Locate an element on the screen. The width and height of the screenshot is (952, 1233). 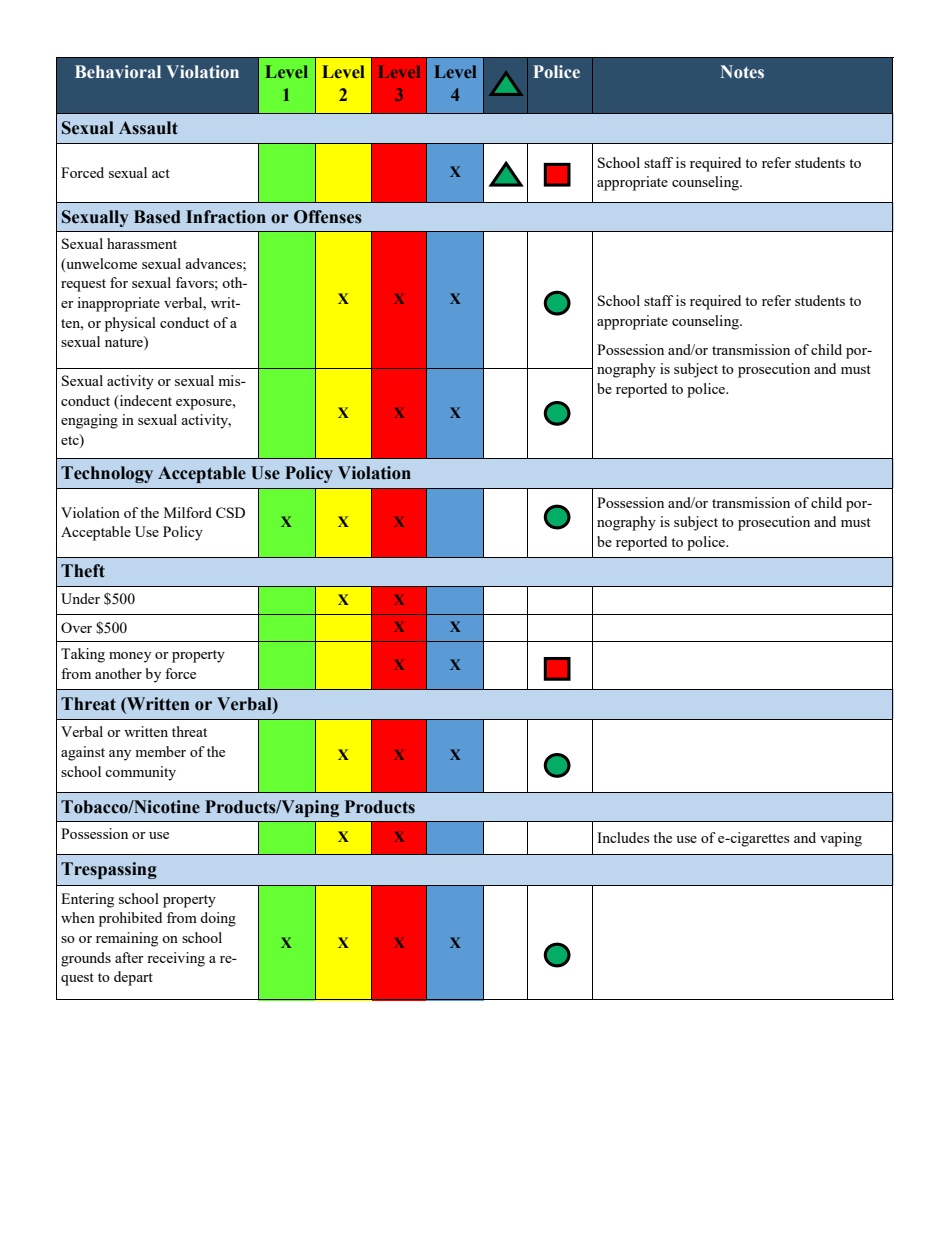
Includes is located at coordinates (623, 837).
